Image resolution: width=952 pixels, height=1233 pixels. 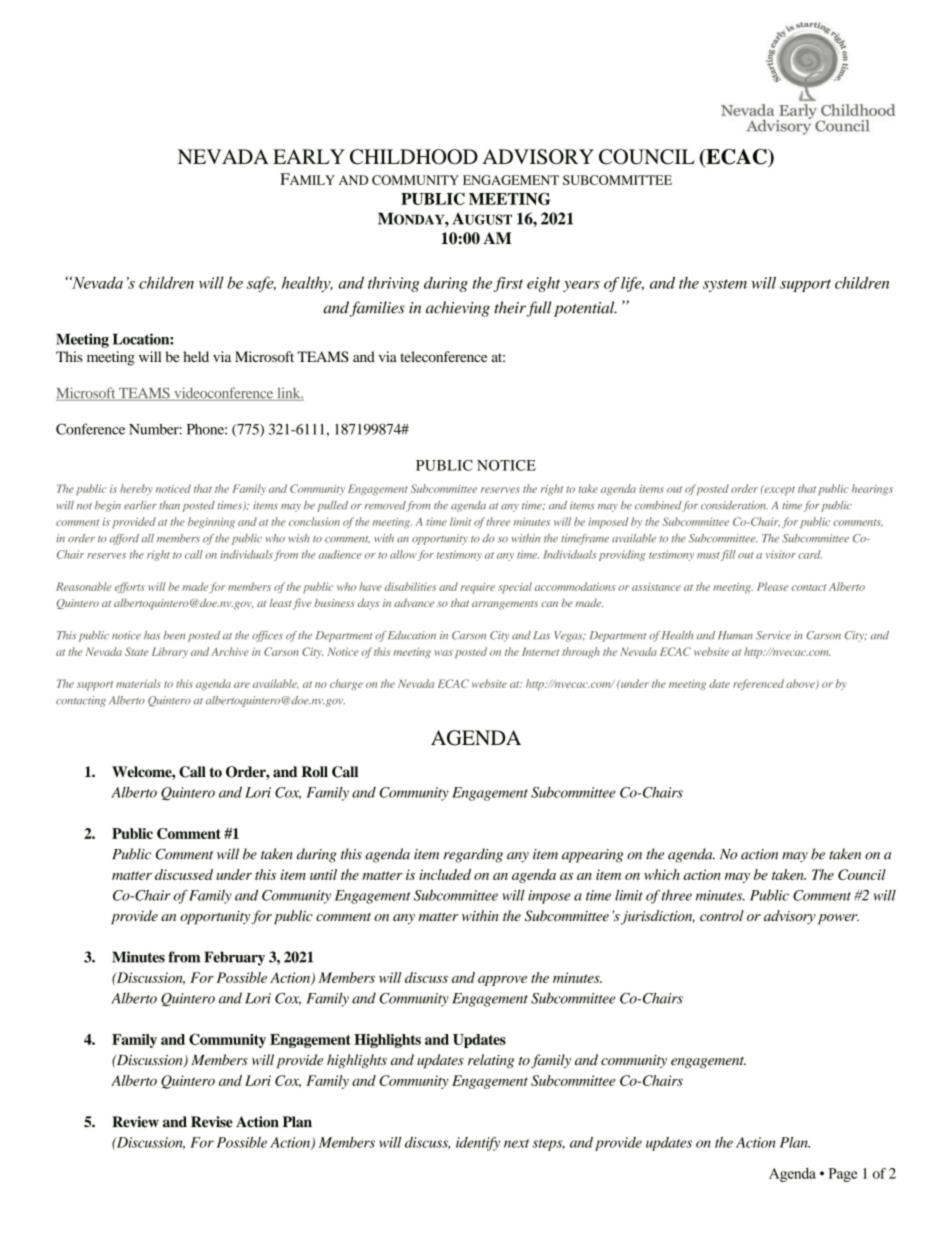 I want to click on CHILDHOOD, so click(x=414, y=157).
